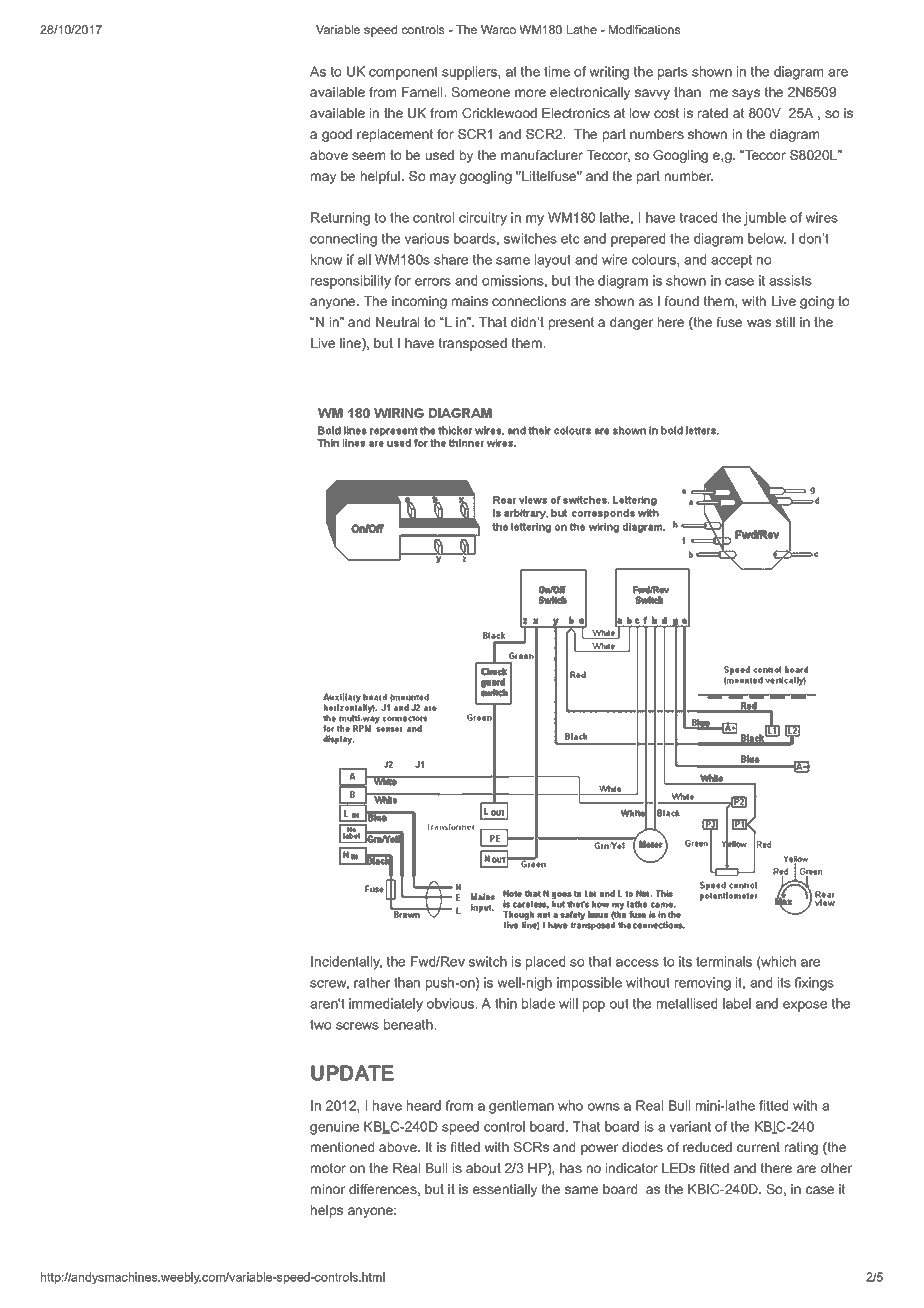 The height and width of the image is (1308, 924). What do you see at coordinates (342, 1147) in the image?
I see `mentioned` at bounding box center [342, 1147].
